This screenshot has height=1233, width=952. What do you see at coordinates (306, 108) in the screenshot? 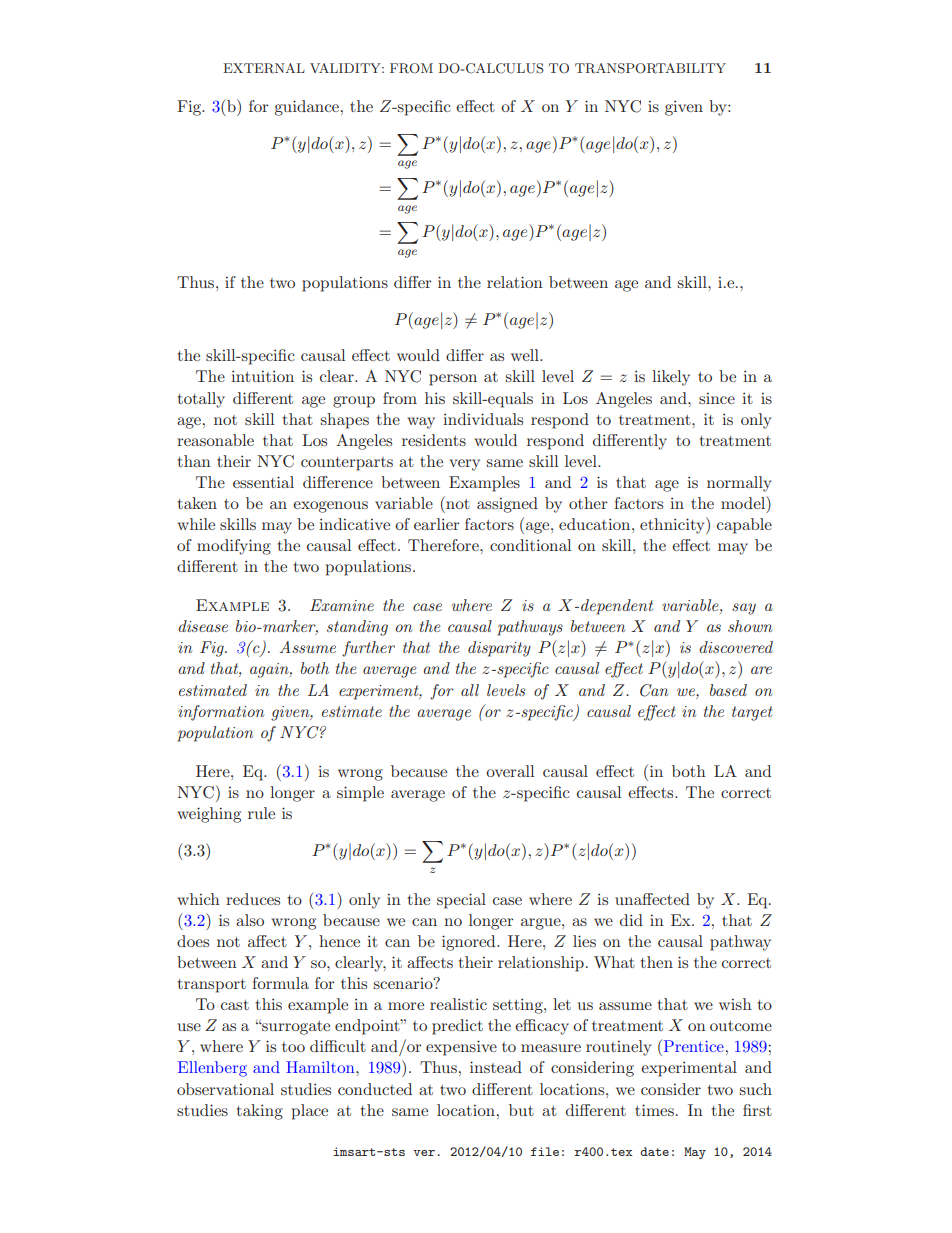
I see `guidance` at bounding box center [306, 108].
